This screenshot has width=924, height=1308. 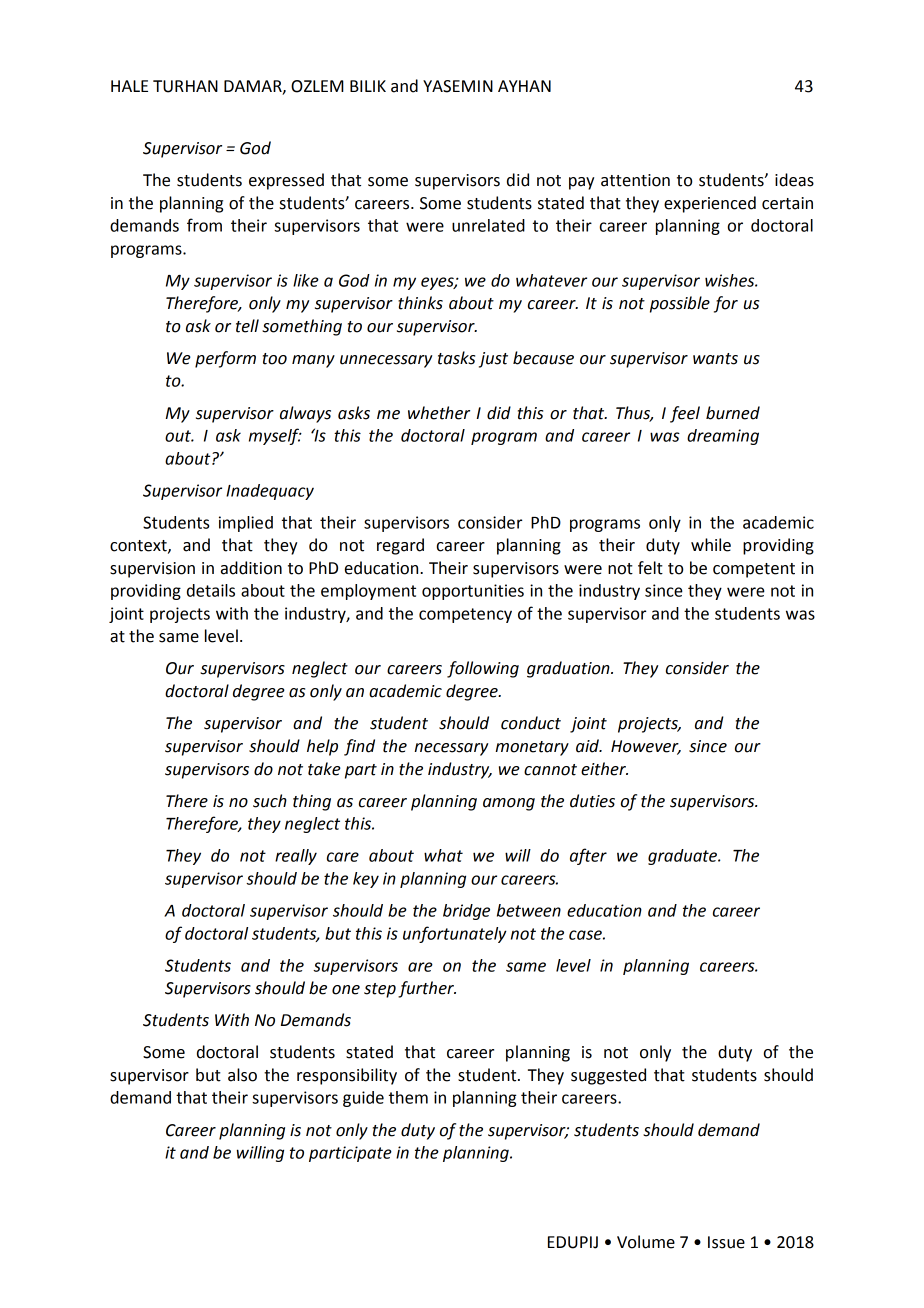 What do you see at coordinates (225, 359) in the screenshot?
I see `perform` at bounding box center [225, 359].
